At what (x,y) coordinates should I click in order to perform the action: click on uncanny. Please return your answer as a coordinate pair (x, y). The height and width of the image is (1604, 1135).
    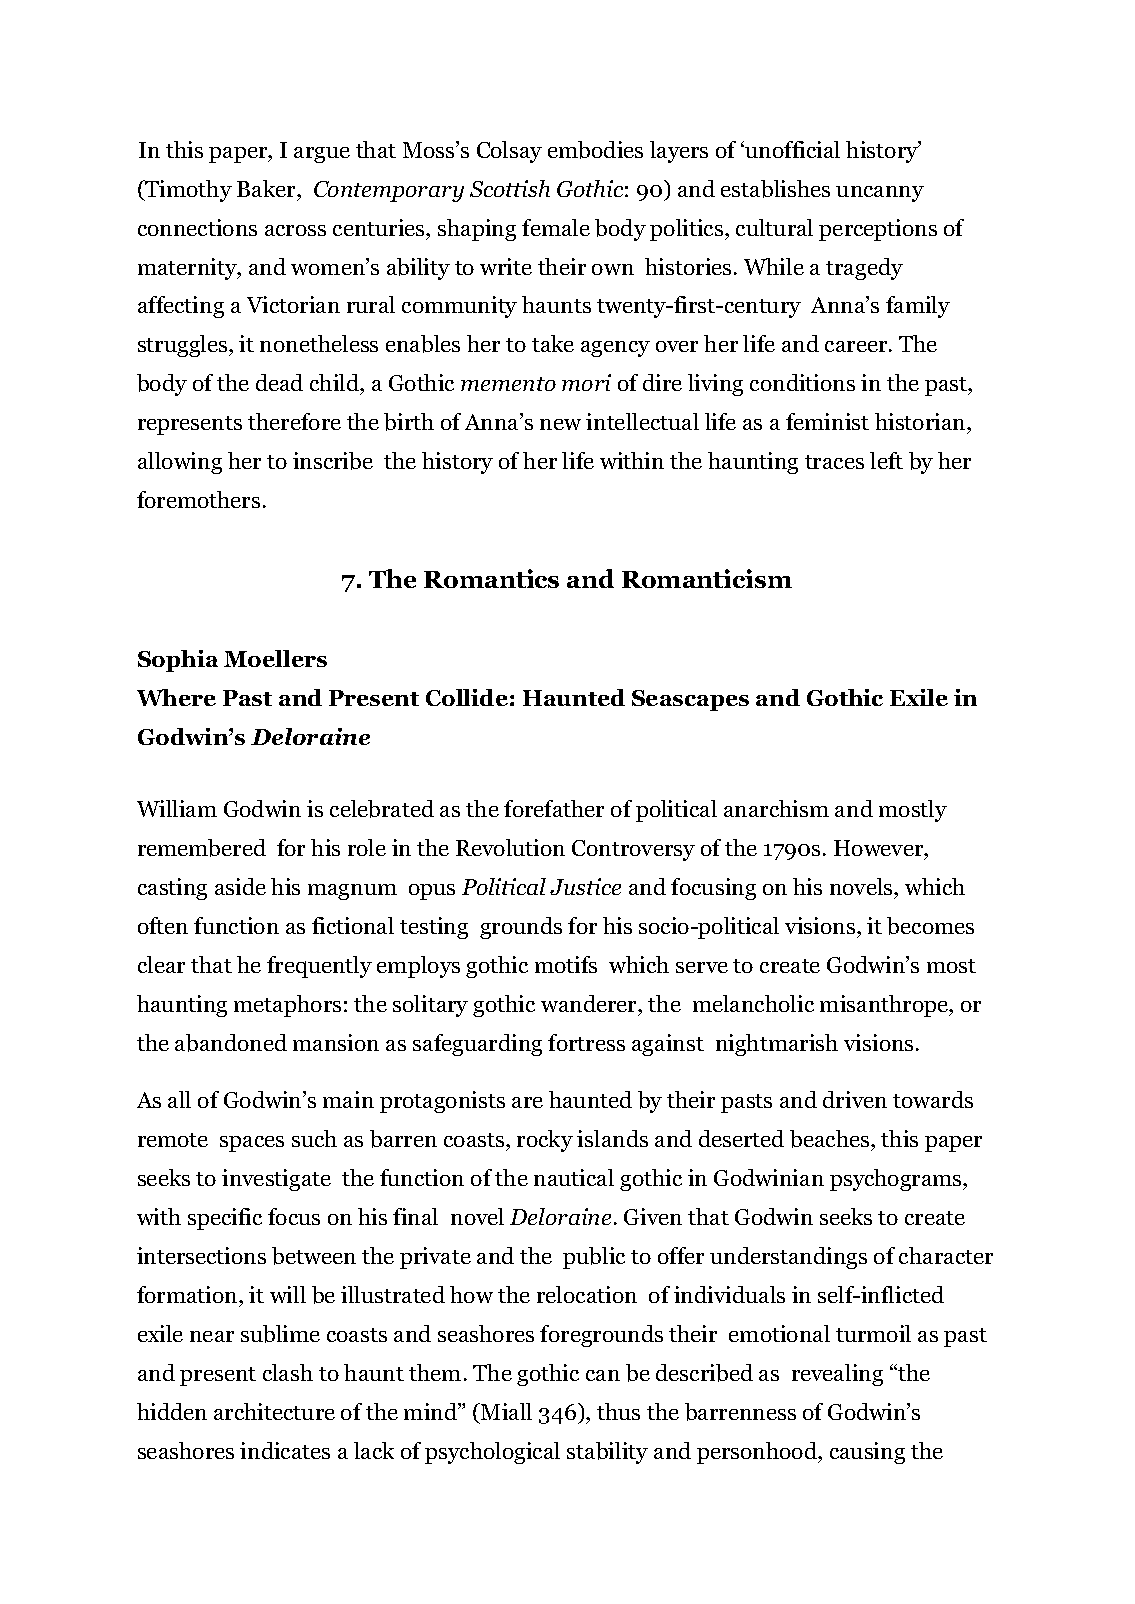
    Looking at the image, I should click on (880, 194).
